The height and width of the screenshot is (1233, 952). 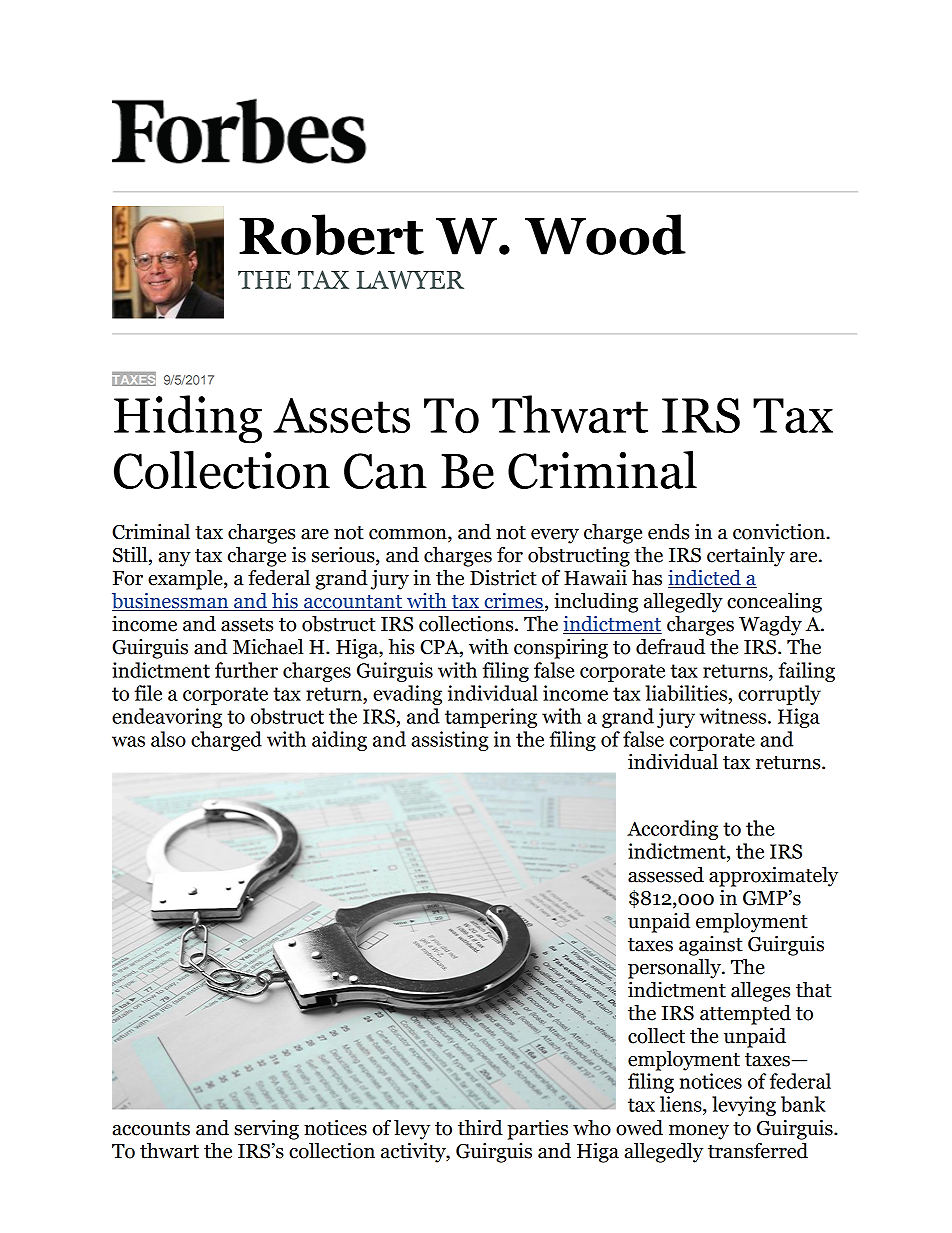 What do you see at coordinates (188, 419) in the screenshot?
I see `Hiding` at bounding box center [188, 419].
